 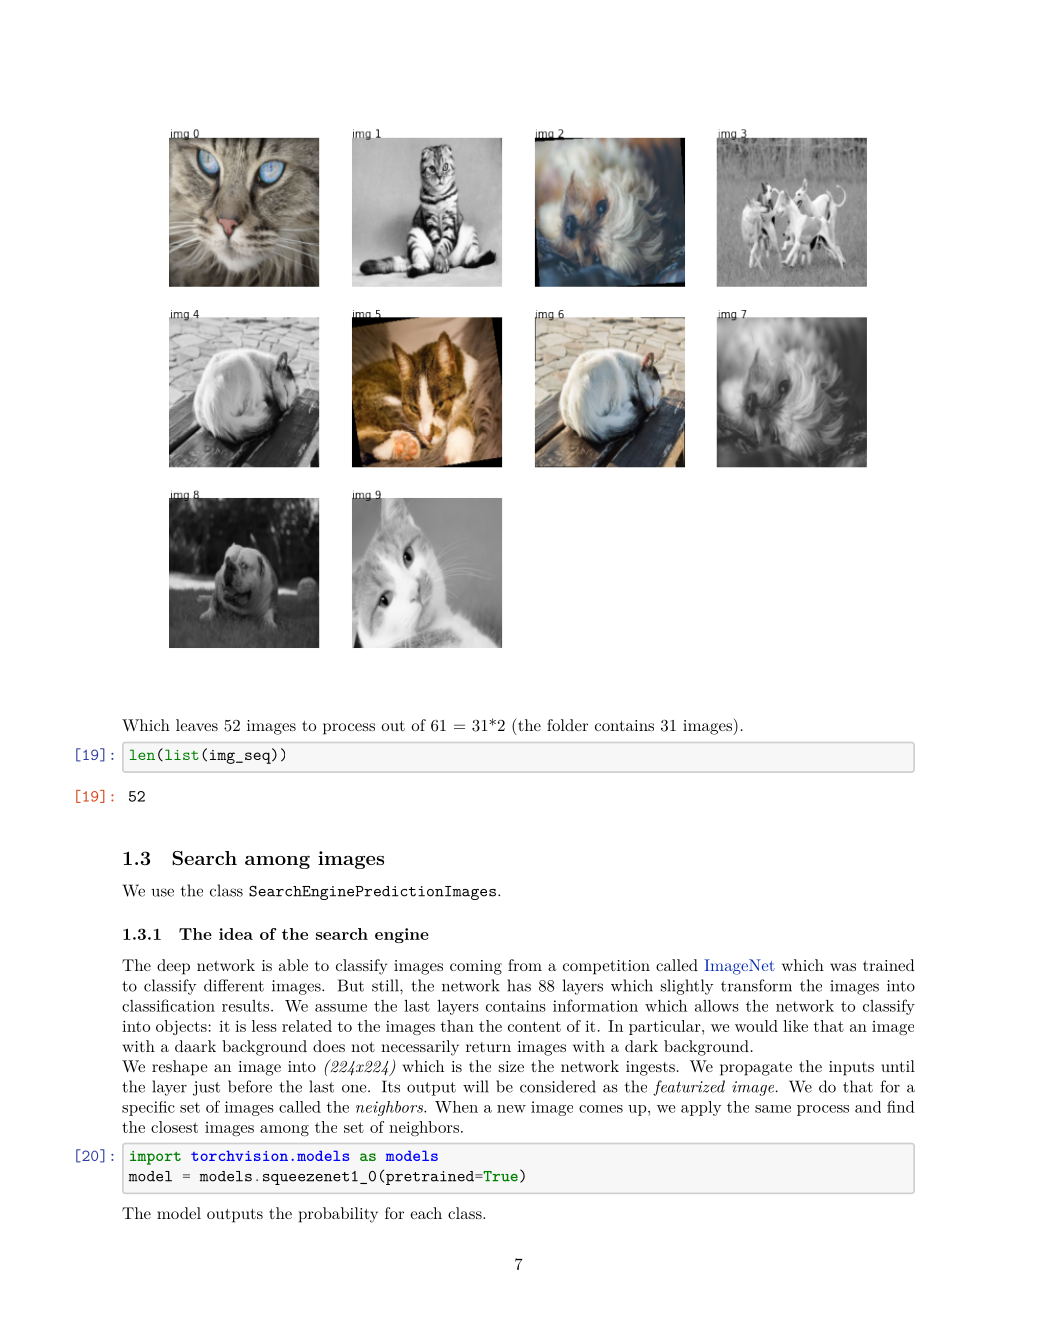 I want to click on from, so click(x=525, y=965).
